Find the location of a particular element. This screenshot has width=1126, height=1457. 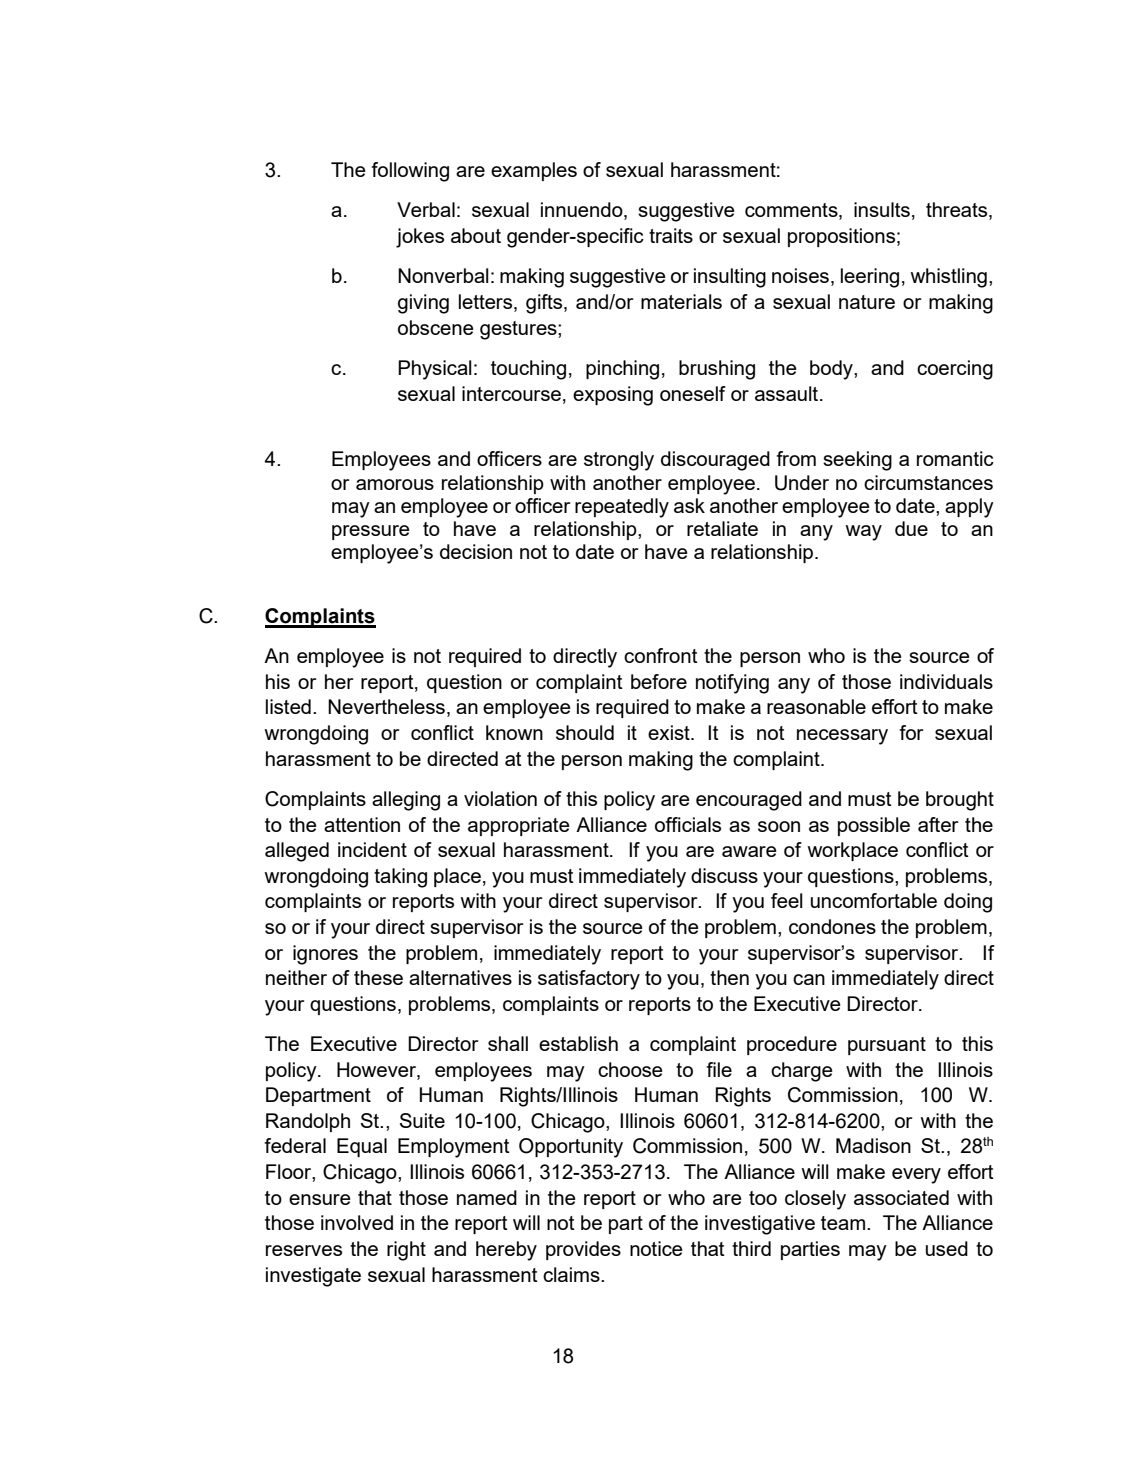

insults is located at coordinates (882, 209).
